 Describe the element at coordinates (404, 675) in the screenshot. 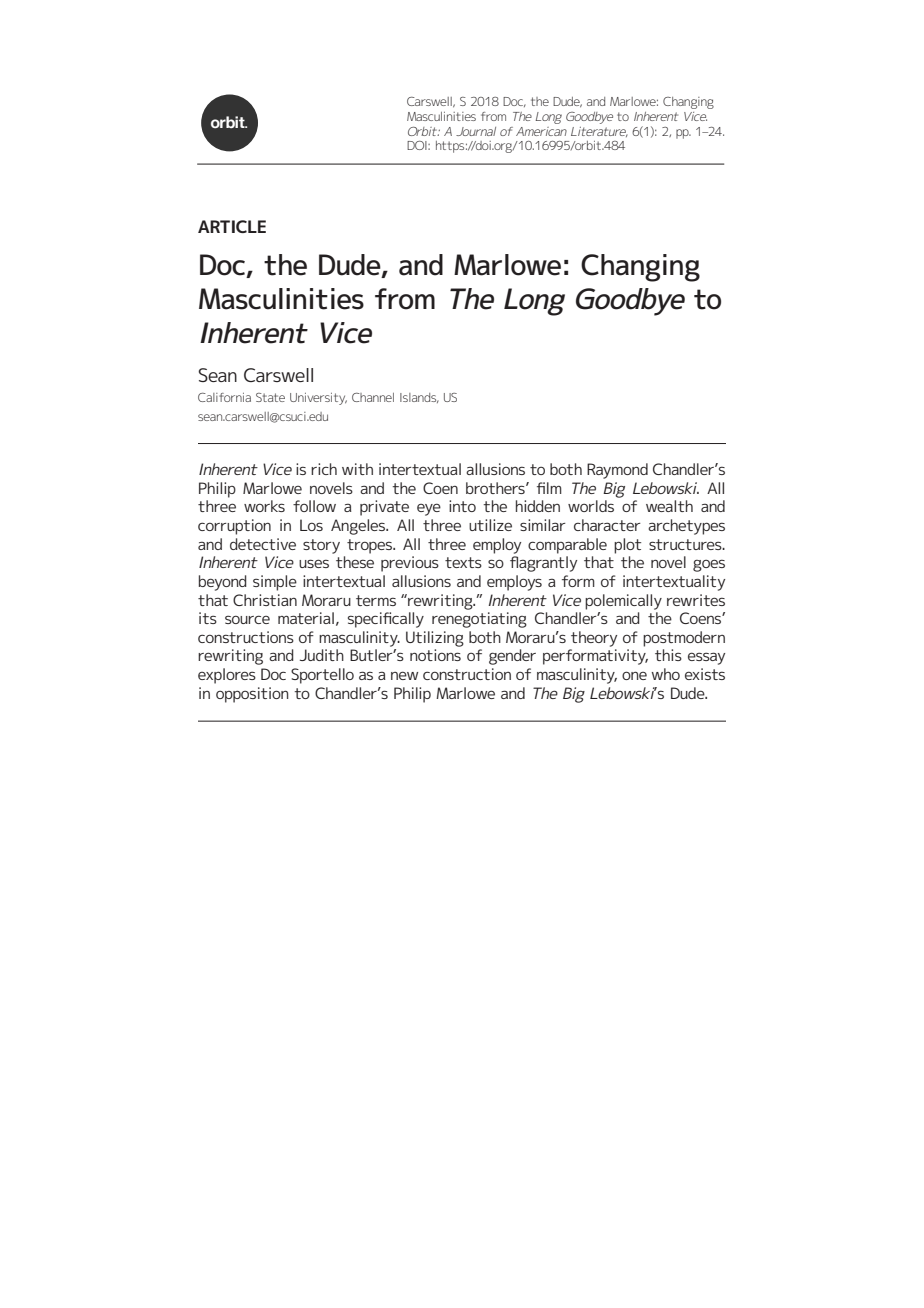

I see `new` at that location.
